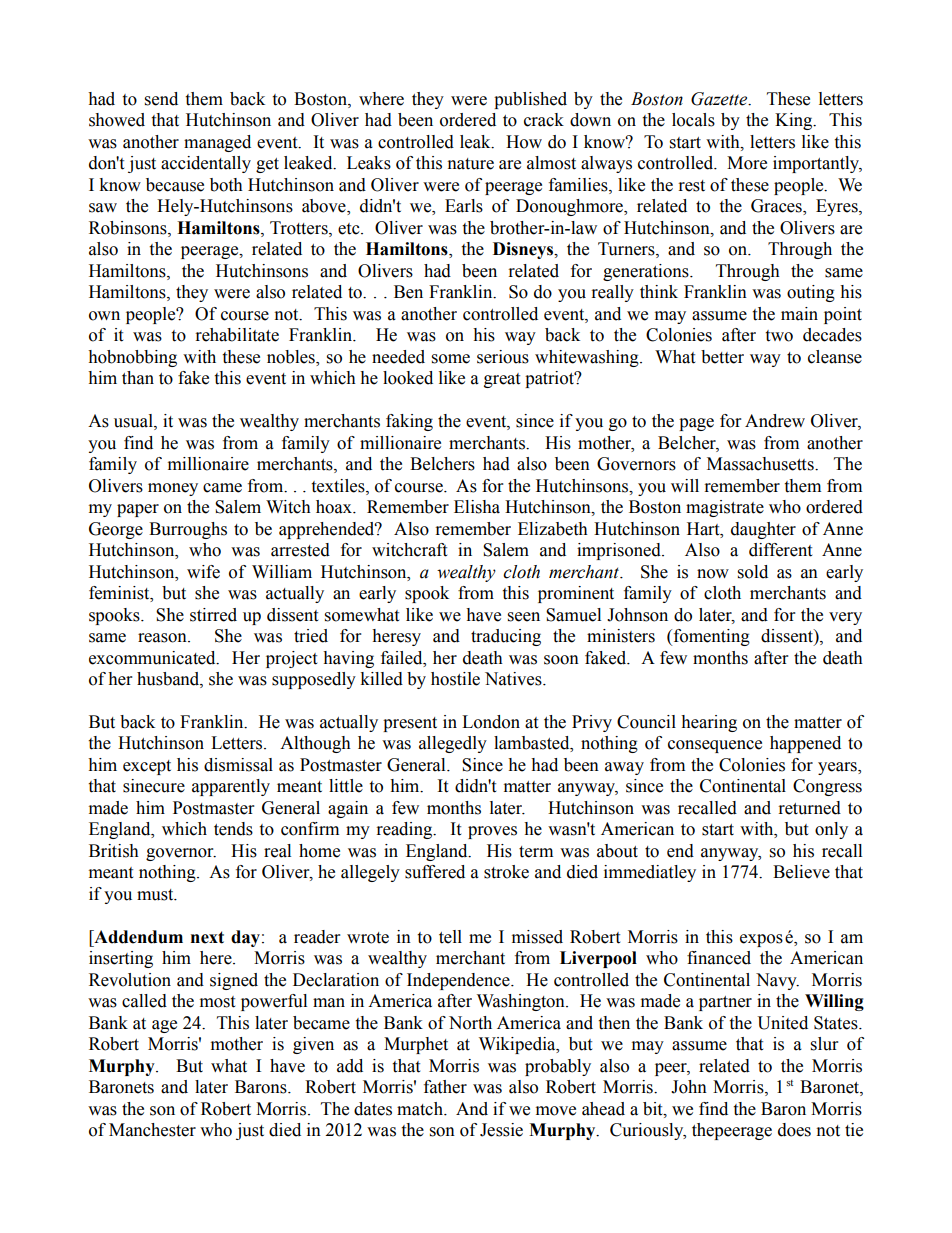 This image has height=1233, width=952. What do you see at coordinates (453, 744) in the image?
I see `allegedly` at bounding box center [453, 744].
